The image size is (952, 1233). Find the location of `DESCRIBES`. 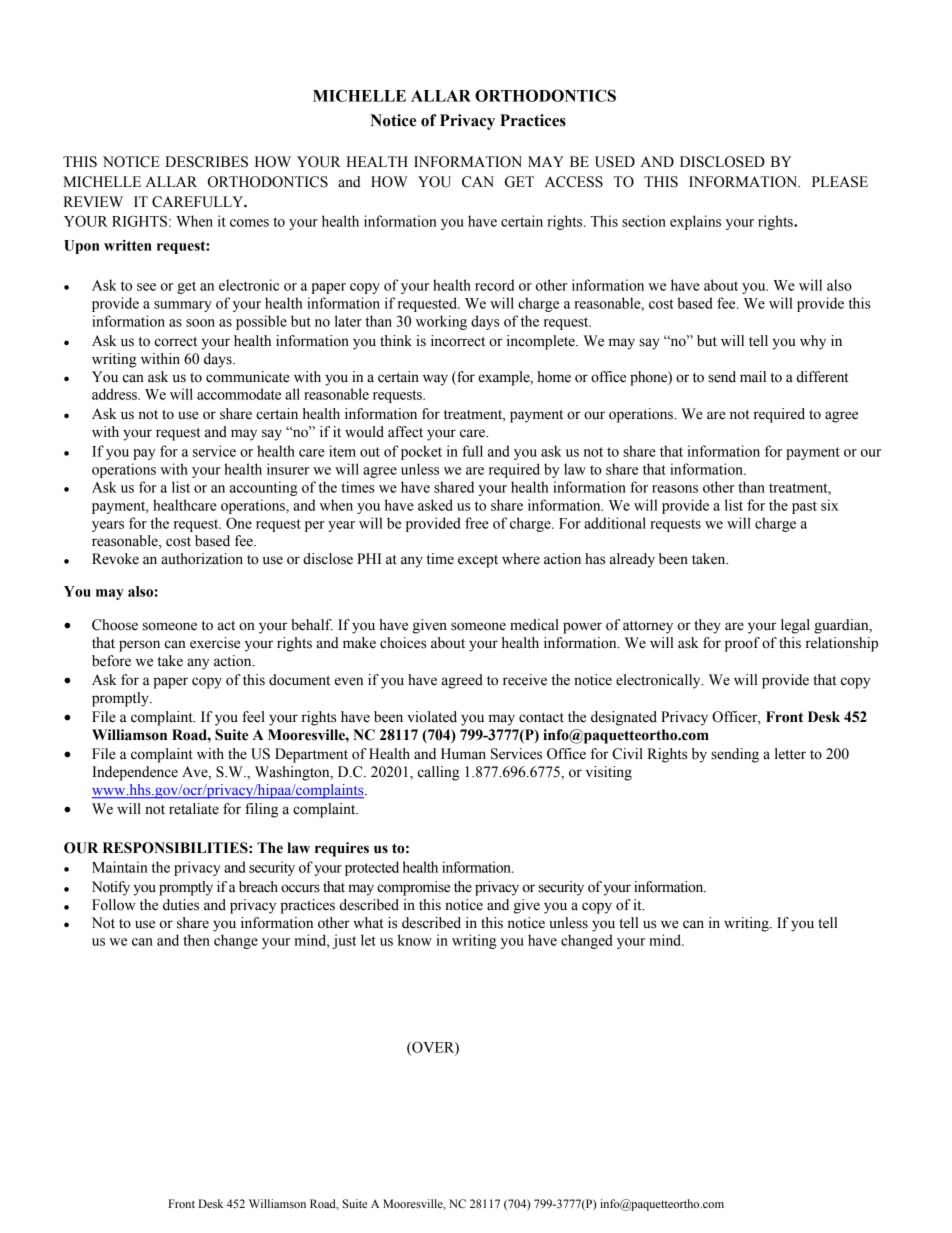

DESCRIBES is located at coordinates (206, 162).
